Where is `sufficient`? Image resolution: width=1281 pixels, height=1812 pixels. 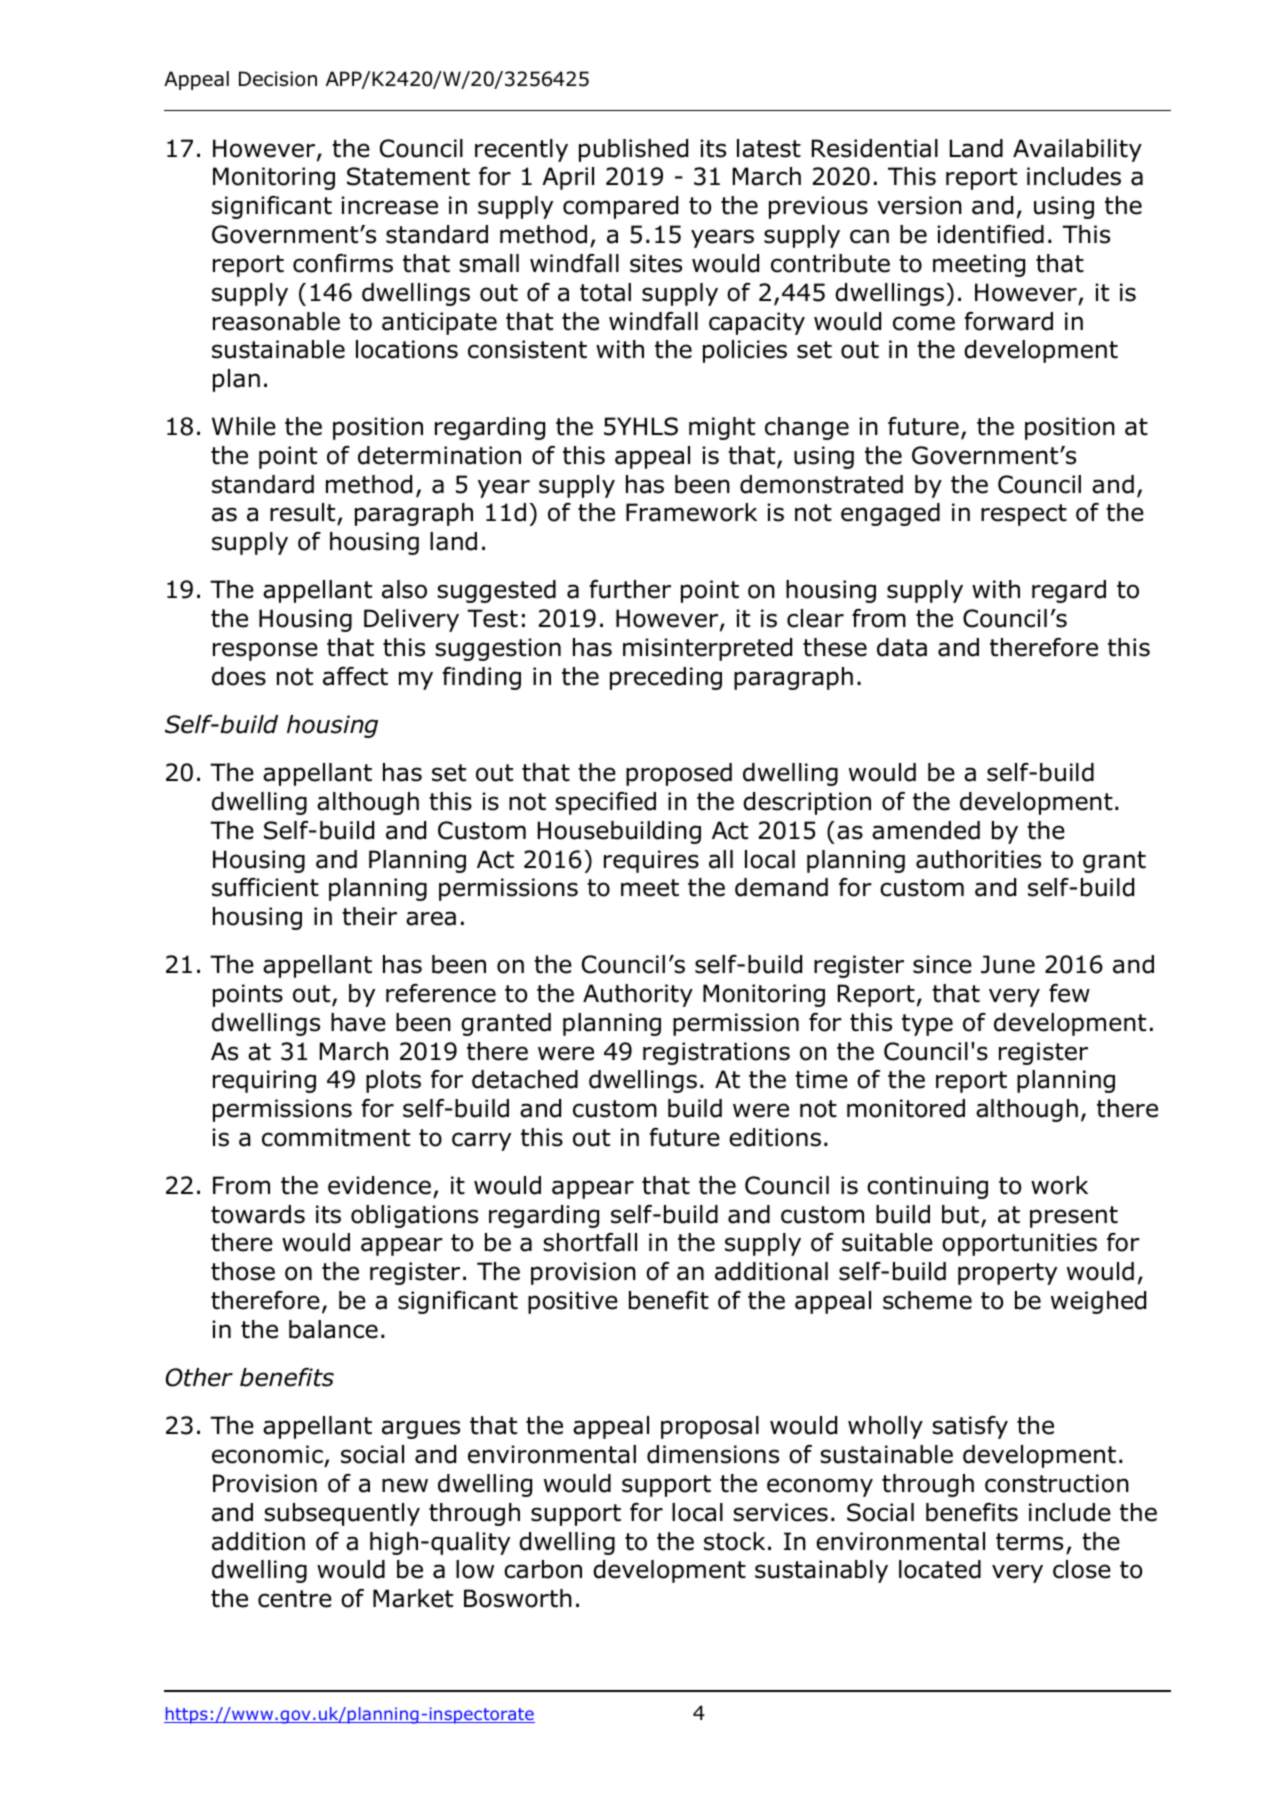
sufficient is located at coordinates (265, 887).
